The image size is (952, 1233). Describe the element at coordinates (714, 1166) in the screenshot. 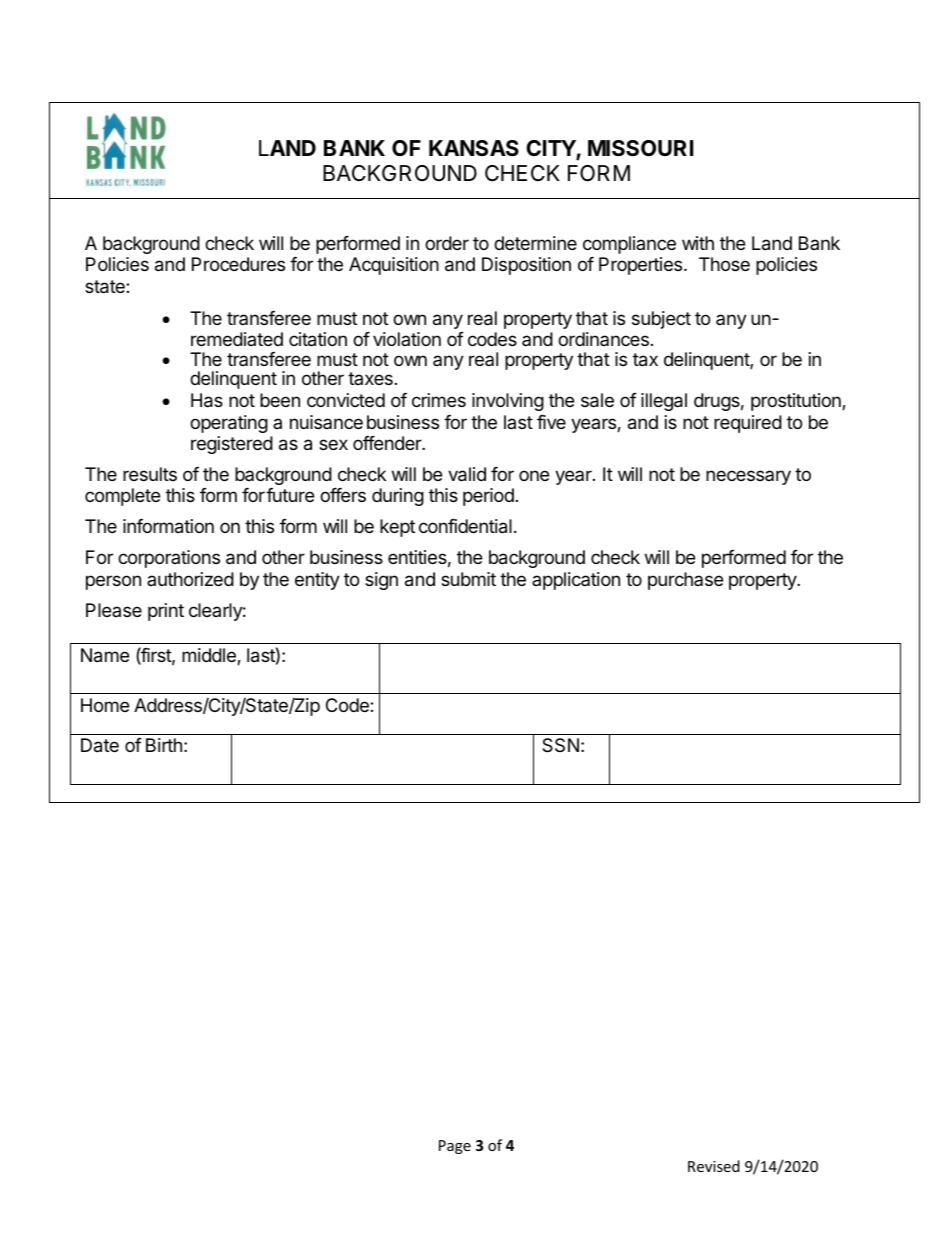

I see `Revised` at that location.
